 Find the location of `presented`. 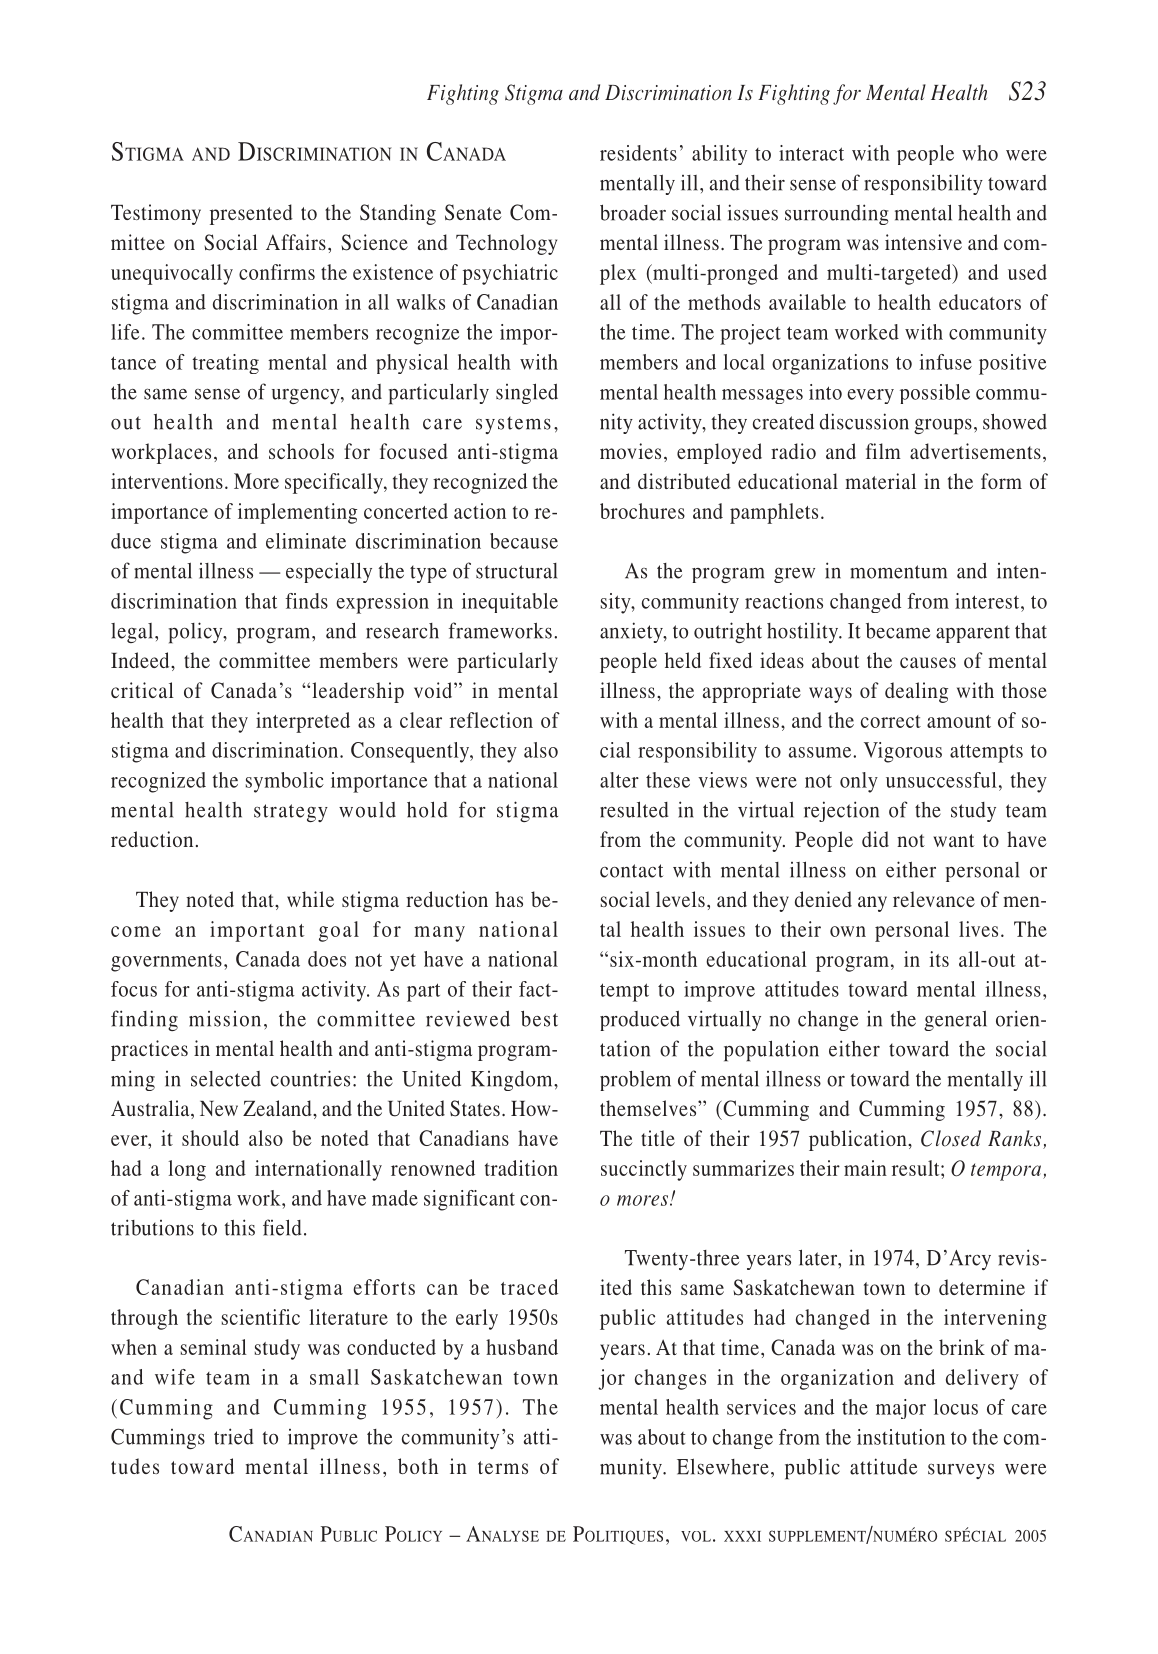

presented is located at coordinates (251, 214).
